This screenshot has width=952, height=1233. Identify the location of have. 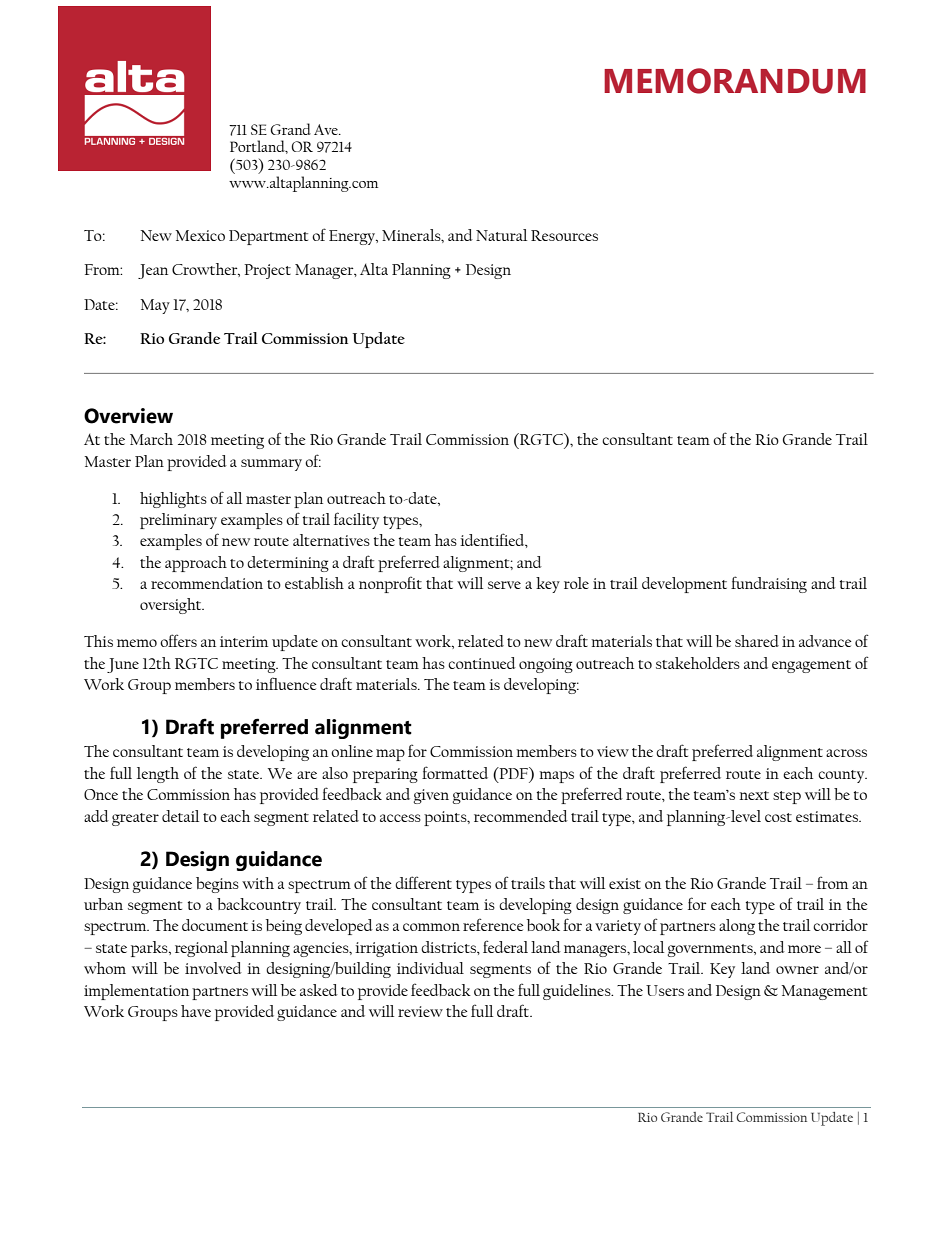
(196, 1011).
